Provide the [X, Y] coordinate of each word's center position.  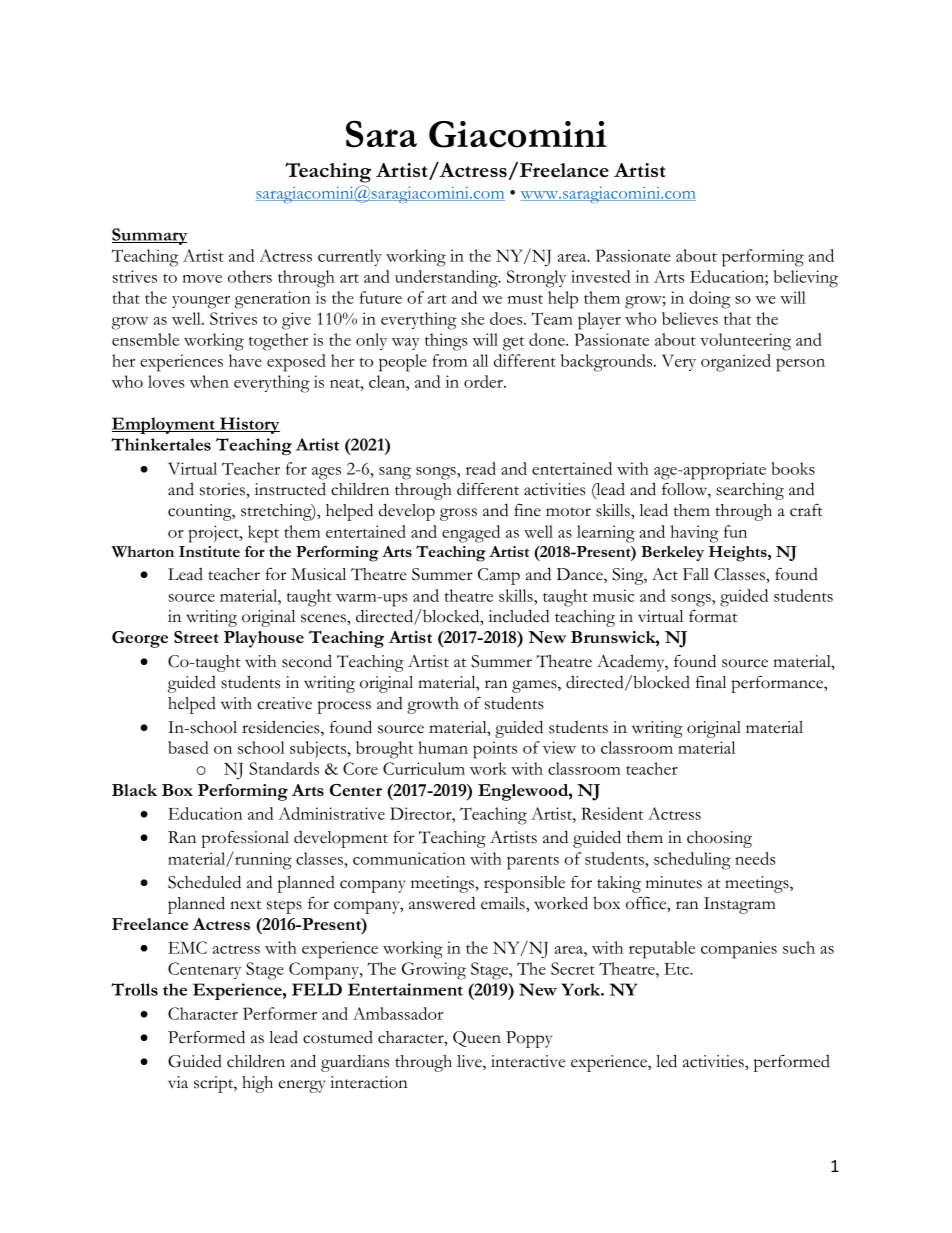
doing [709, 300]
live [470, 1062]
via [178, 1082]
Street [196, 637]
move [202, 279]
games [535, 686]
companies [739, 950]
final [711, 682]
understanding [447, 279]
